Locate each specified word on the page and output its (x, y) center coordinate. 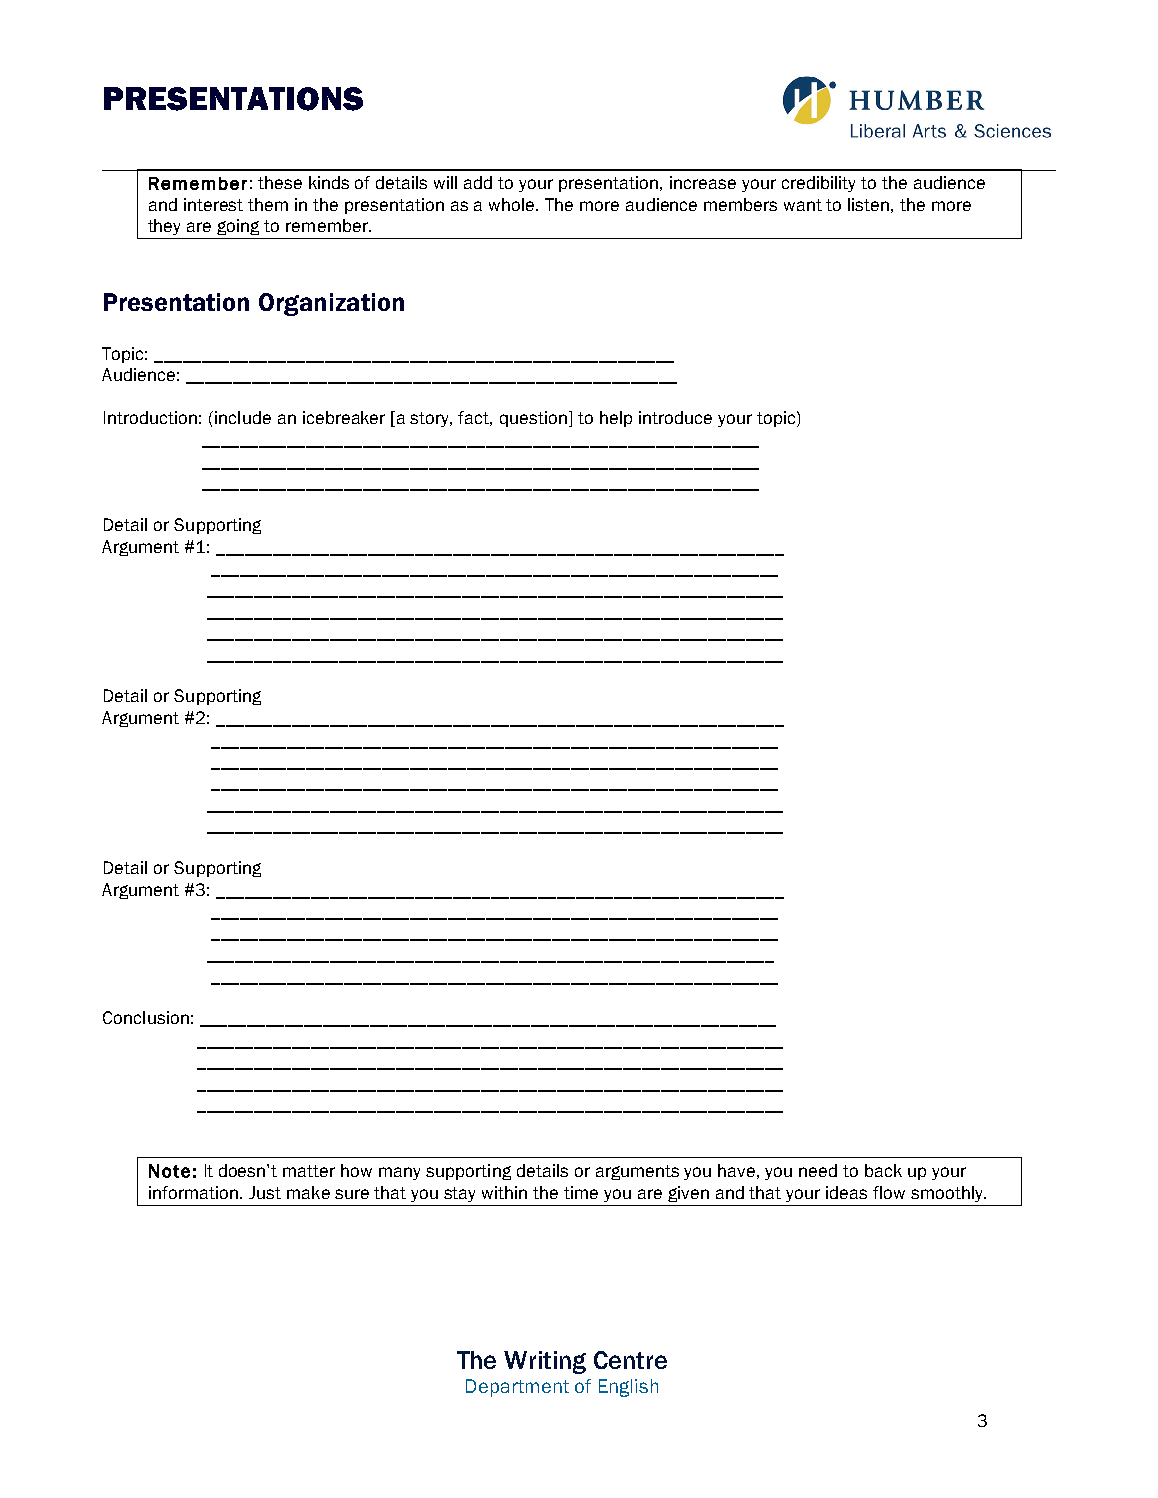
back (883, 1170)
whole (513, 204)
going (238, 227)
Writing (545, 1362)
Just (265, 1192)
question (533, 419)
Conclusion (146, 1017)
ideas (846, 1192)
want (803, 205)
